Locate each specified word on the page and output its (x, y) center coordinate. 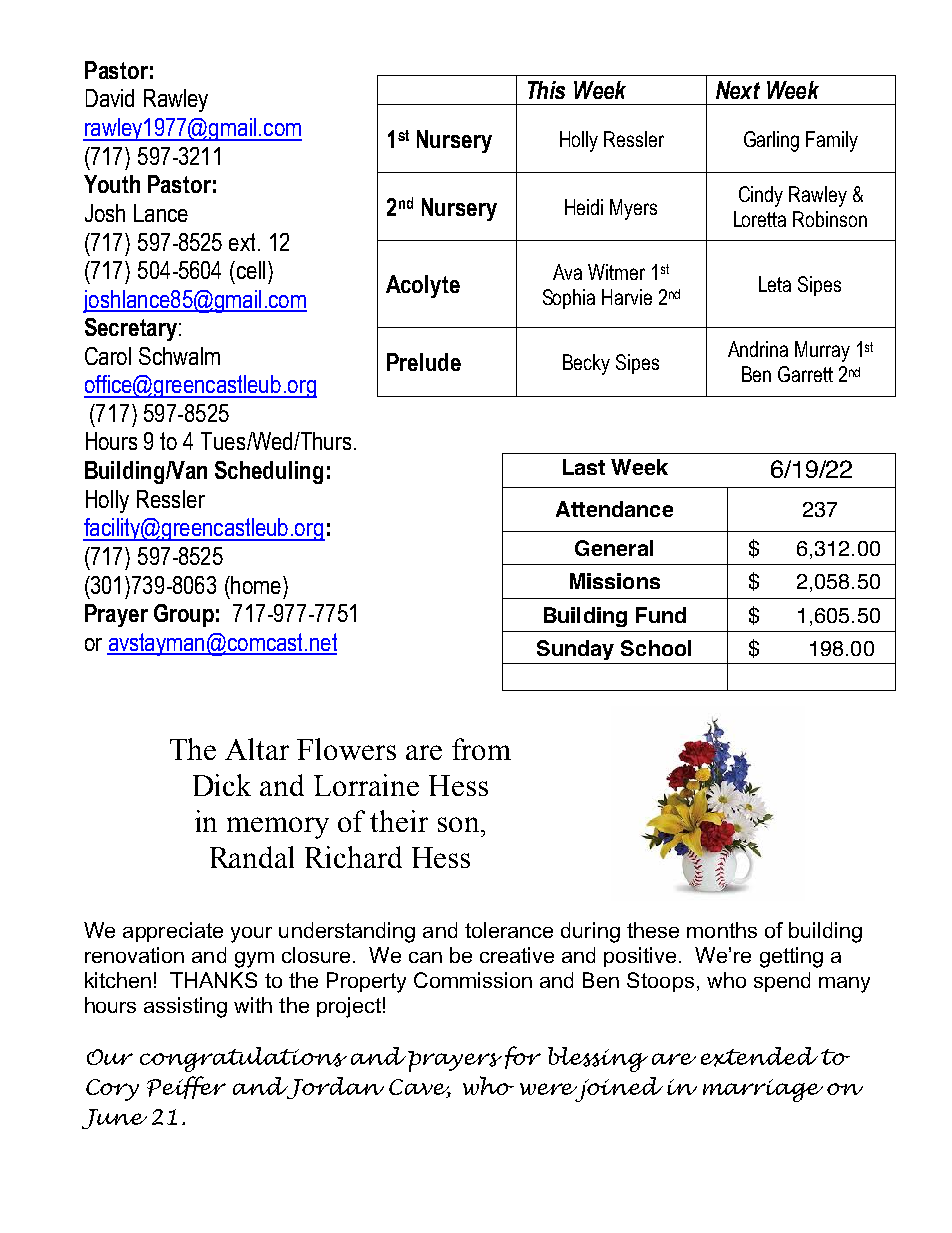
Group (184, 615)
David (110, 98)
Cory (112, 1090)
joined (618, 1089)
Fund (661, 615)
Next (738, 90)
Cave (420, 1088)
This (546, 90)
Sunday (575, 650)
